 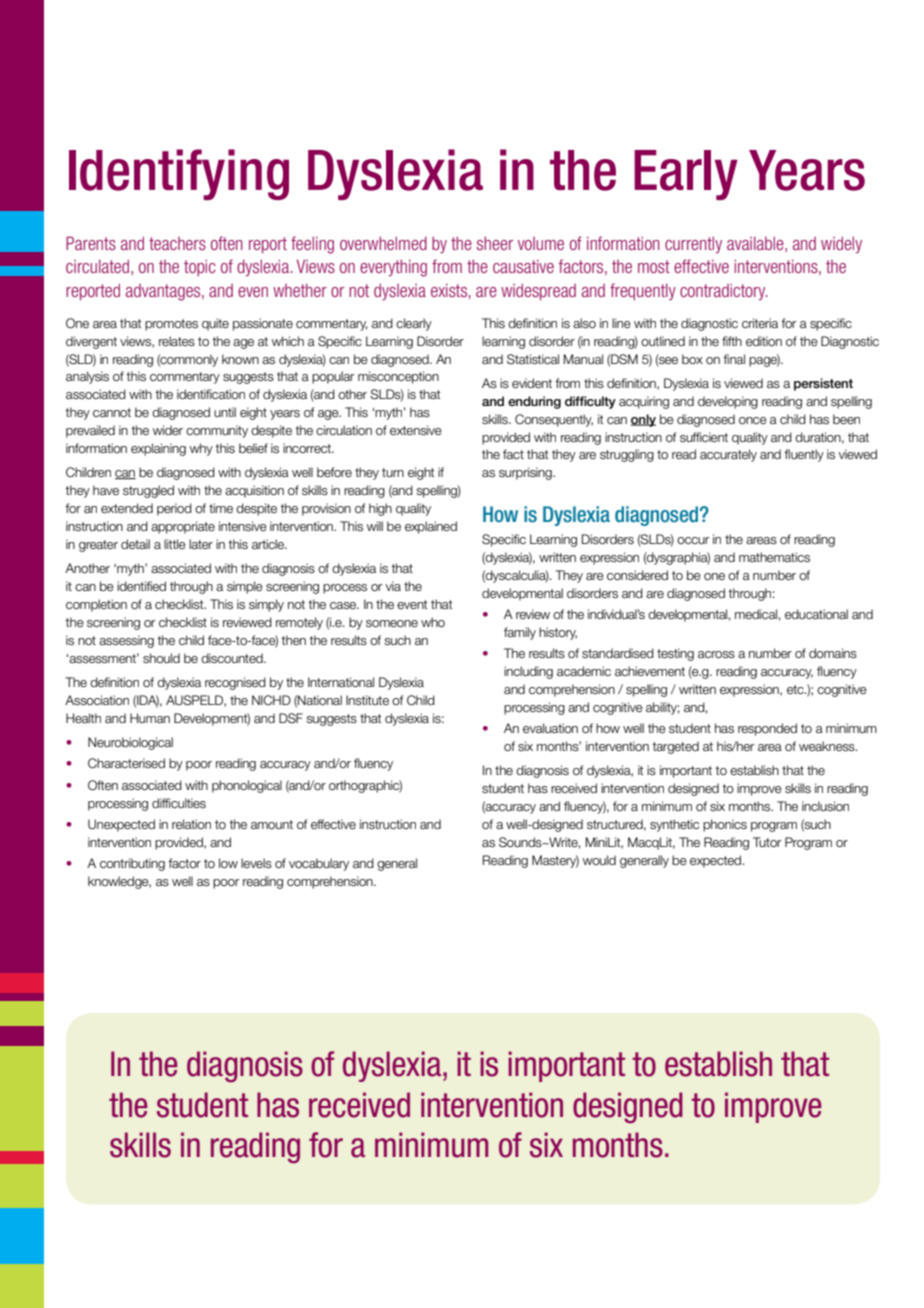 I want to click on would, so click(x=599, y=860).
